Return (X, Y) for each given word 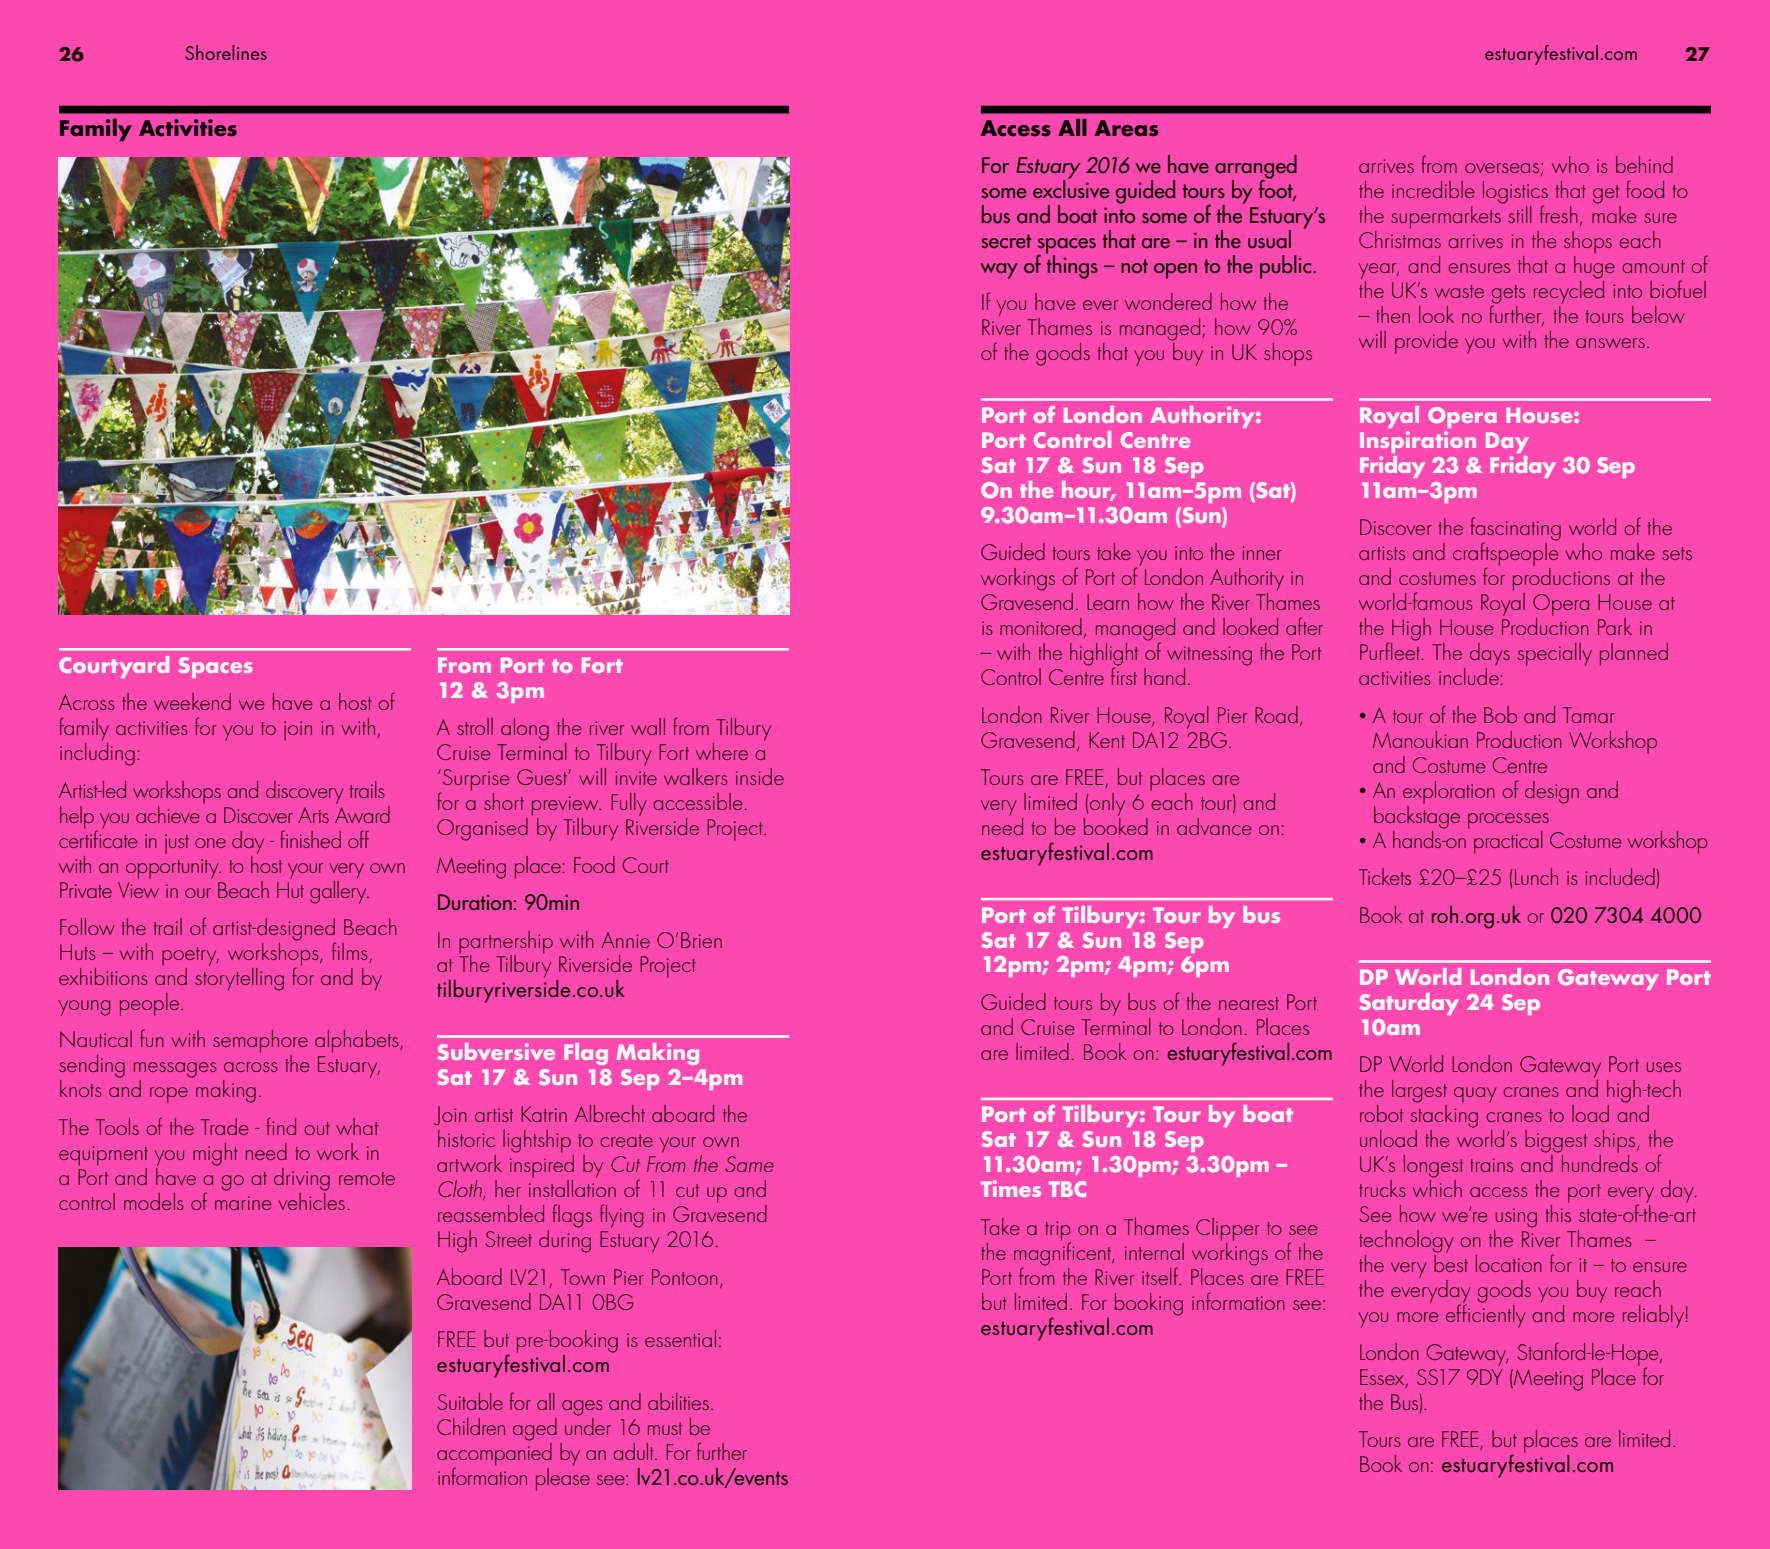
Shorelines (226, 52)
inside (760, 776)
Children (471, 1426)
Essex (1383, 1378)
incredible (1433, 189)
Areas (1126, 128)
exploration (1449, 792)
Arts (313, 815)
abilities (678, 1401)
